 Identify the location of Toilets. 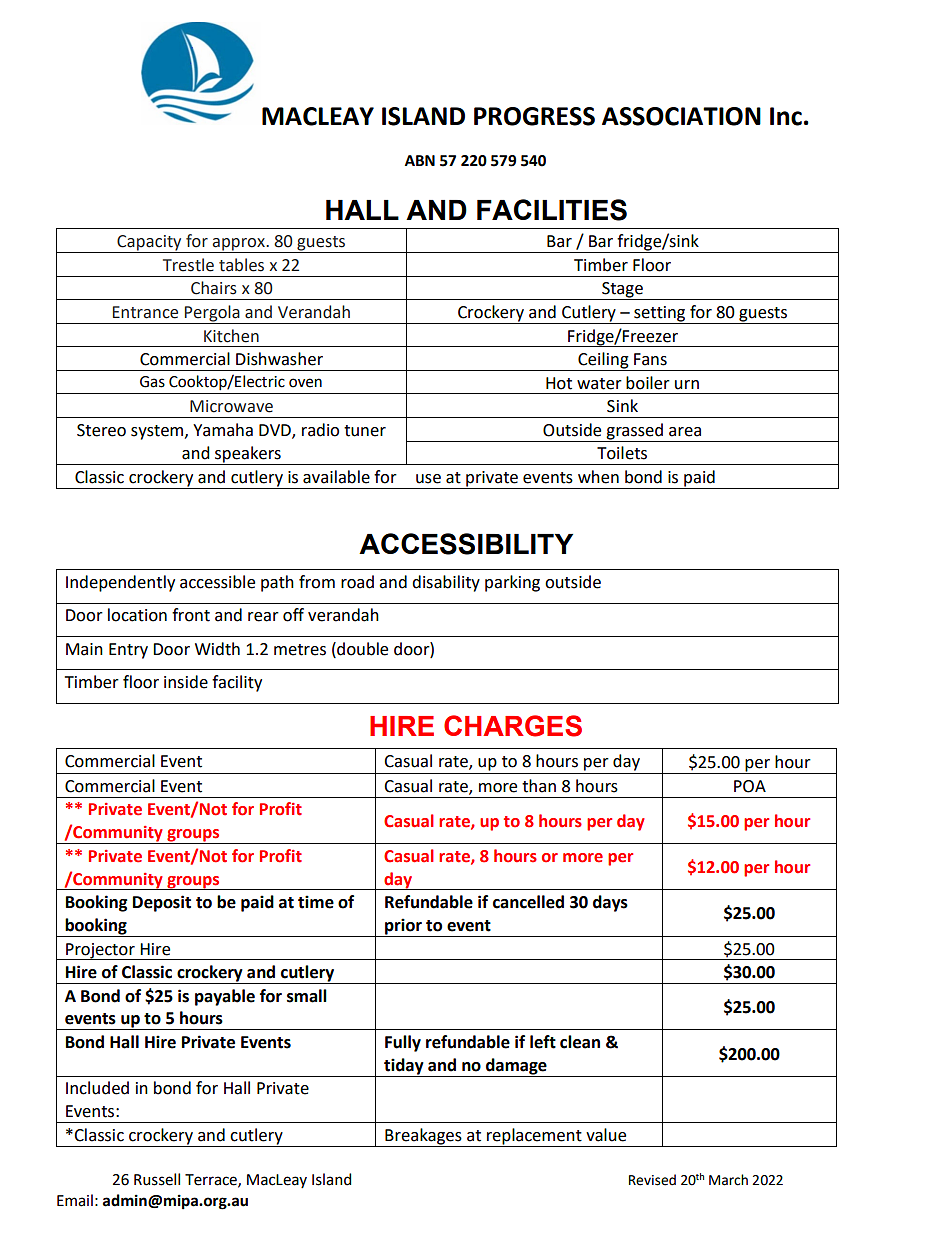
(622, 453).
